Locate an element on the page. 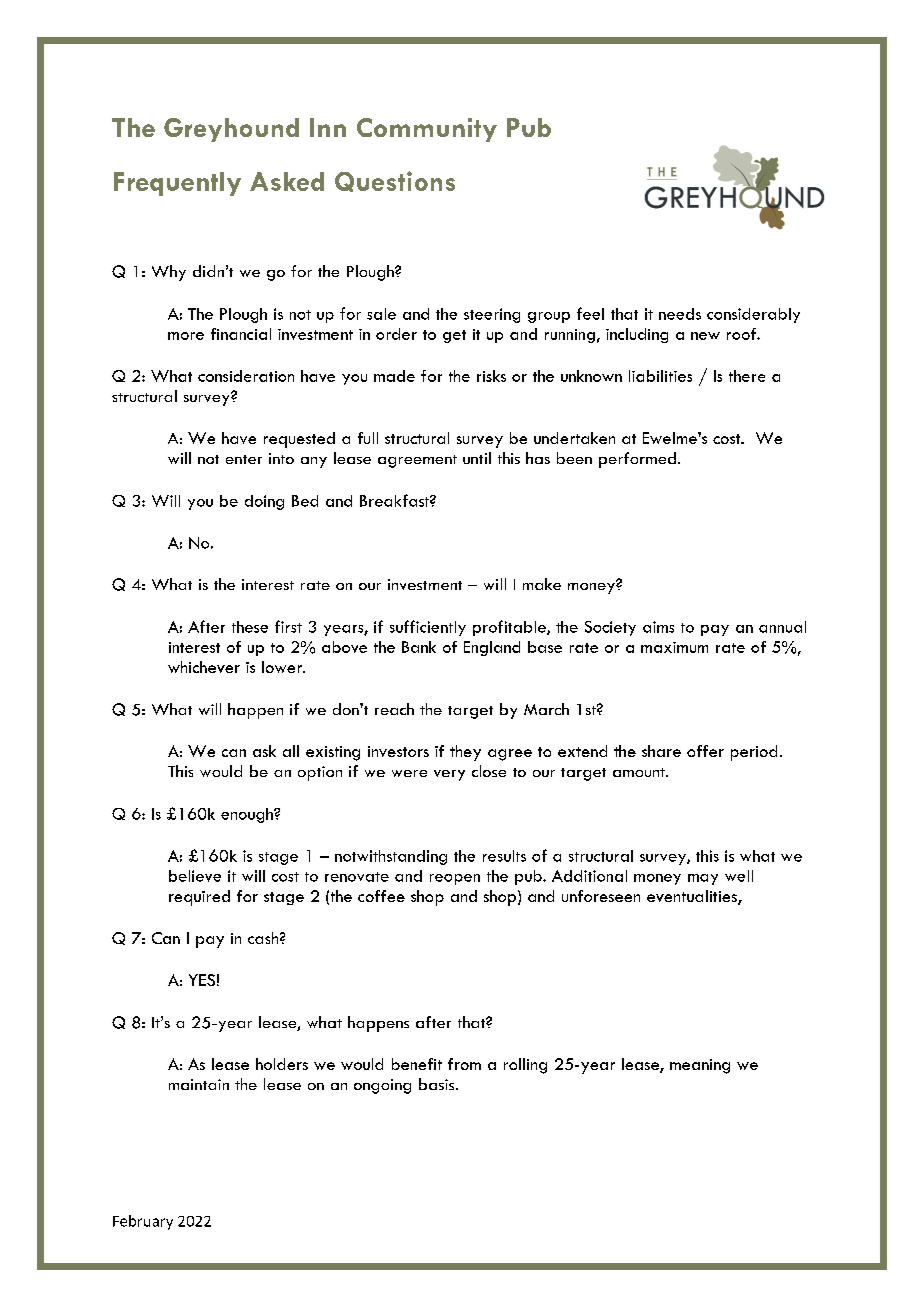 This document has width=924, height=1307. believe is located at coordinates (195, 876).
